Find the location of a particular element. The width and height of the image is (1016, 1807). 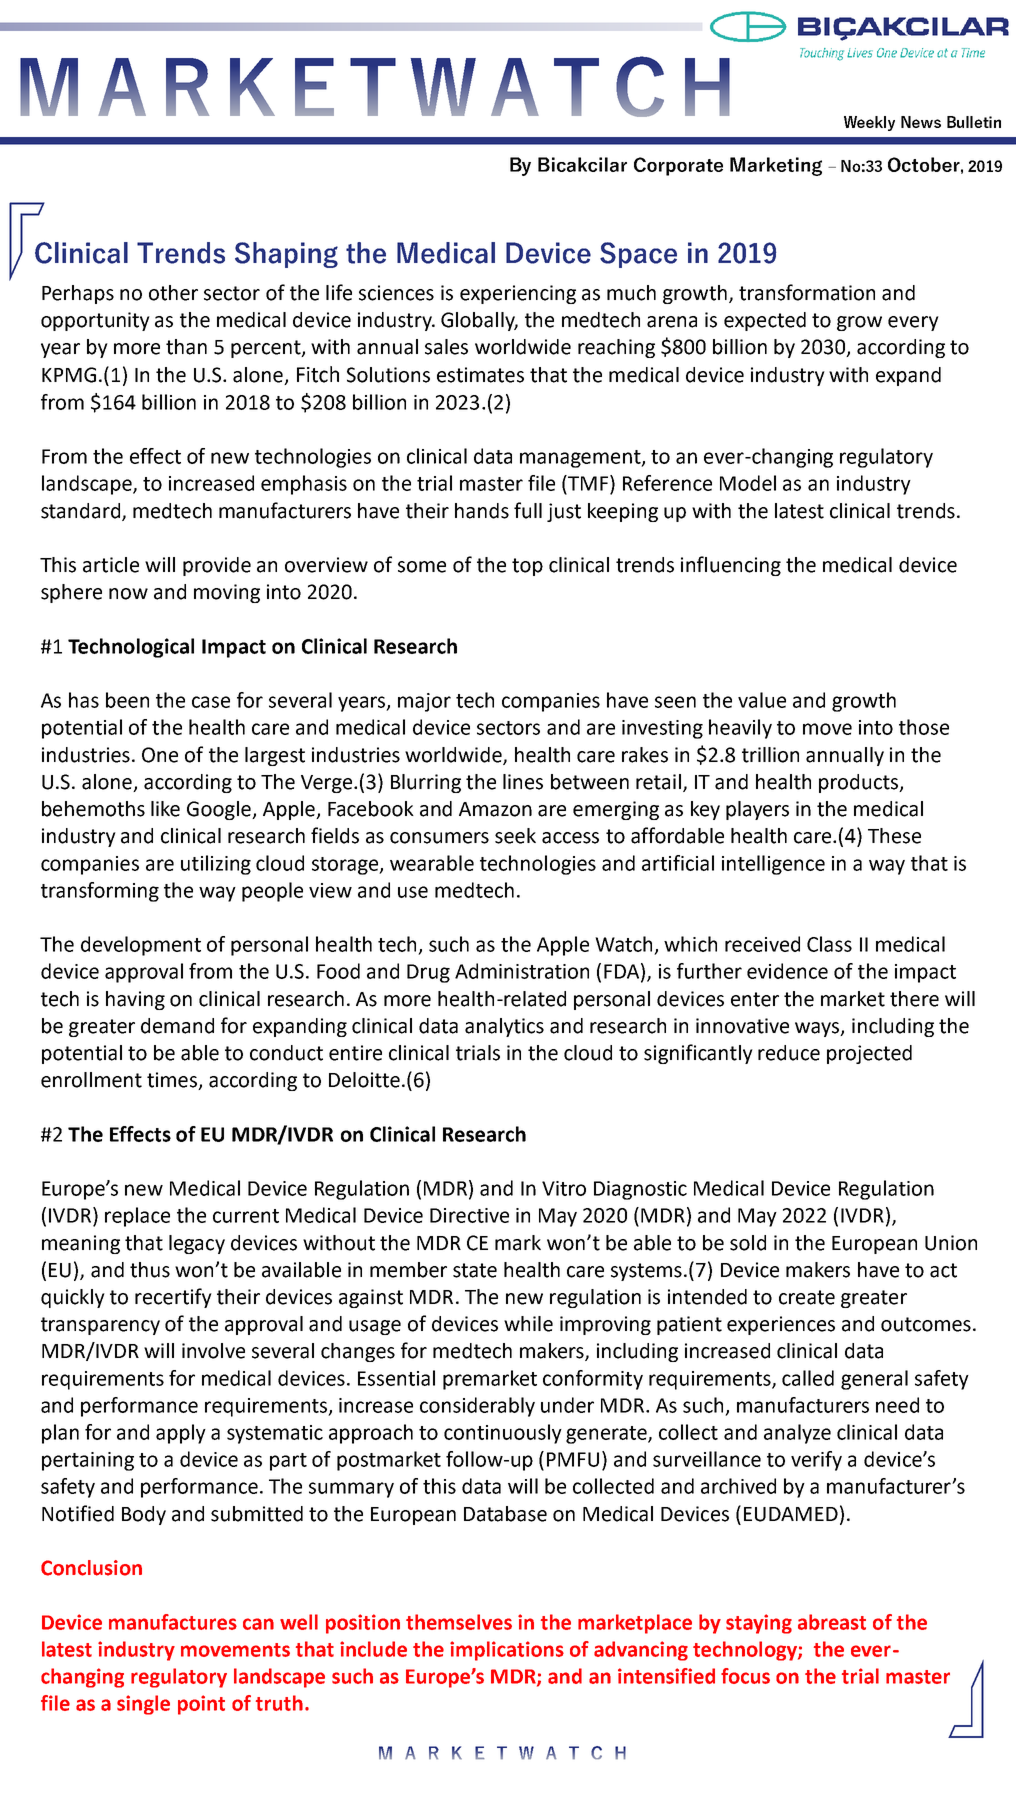

Class is located at coordinates (829, 944).
